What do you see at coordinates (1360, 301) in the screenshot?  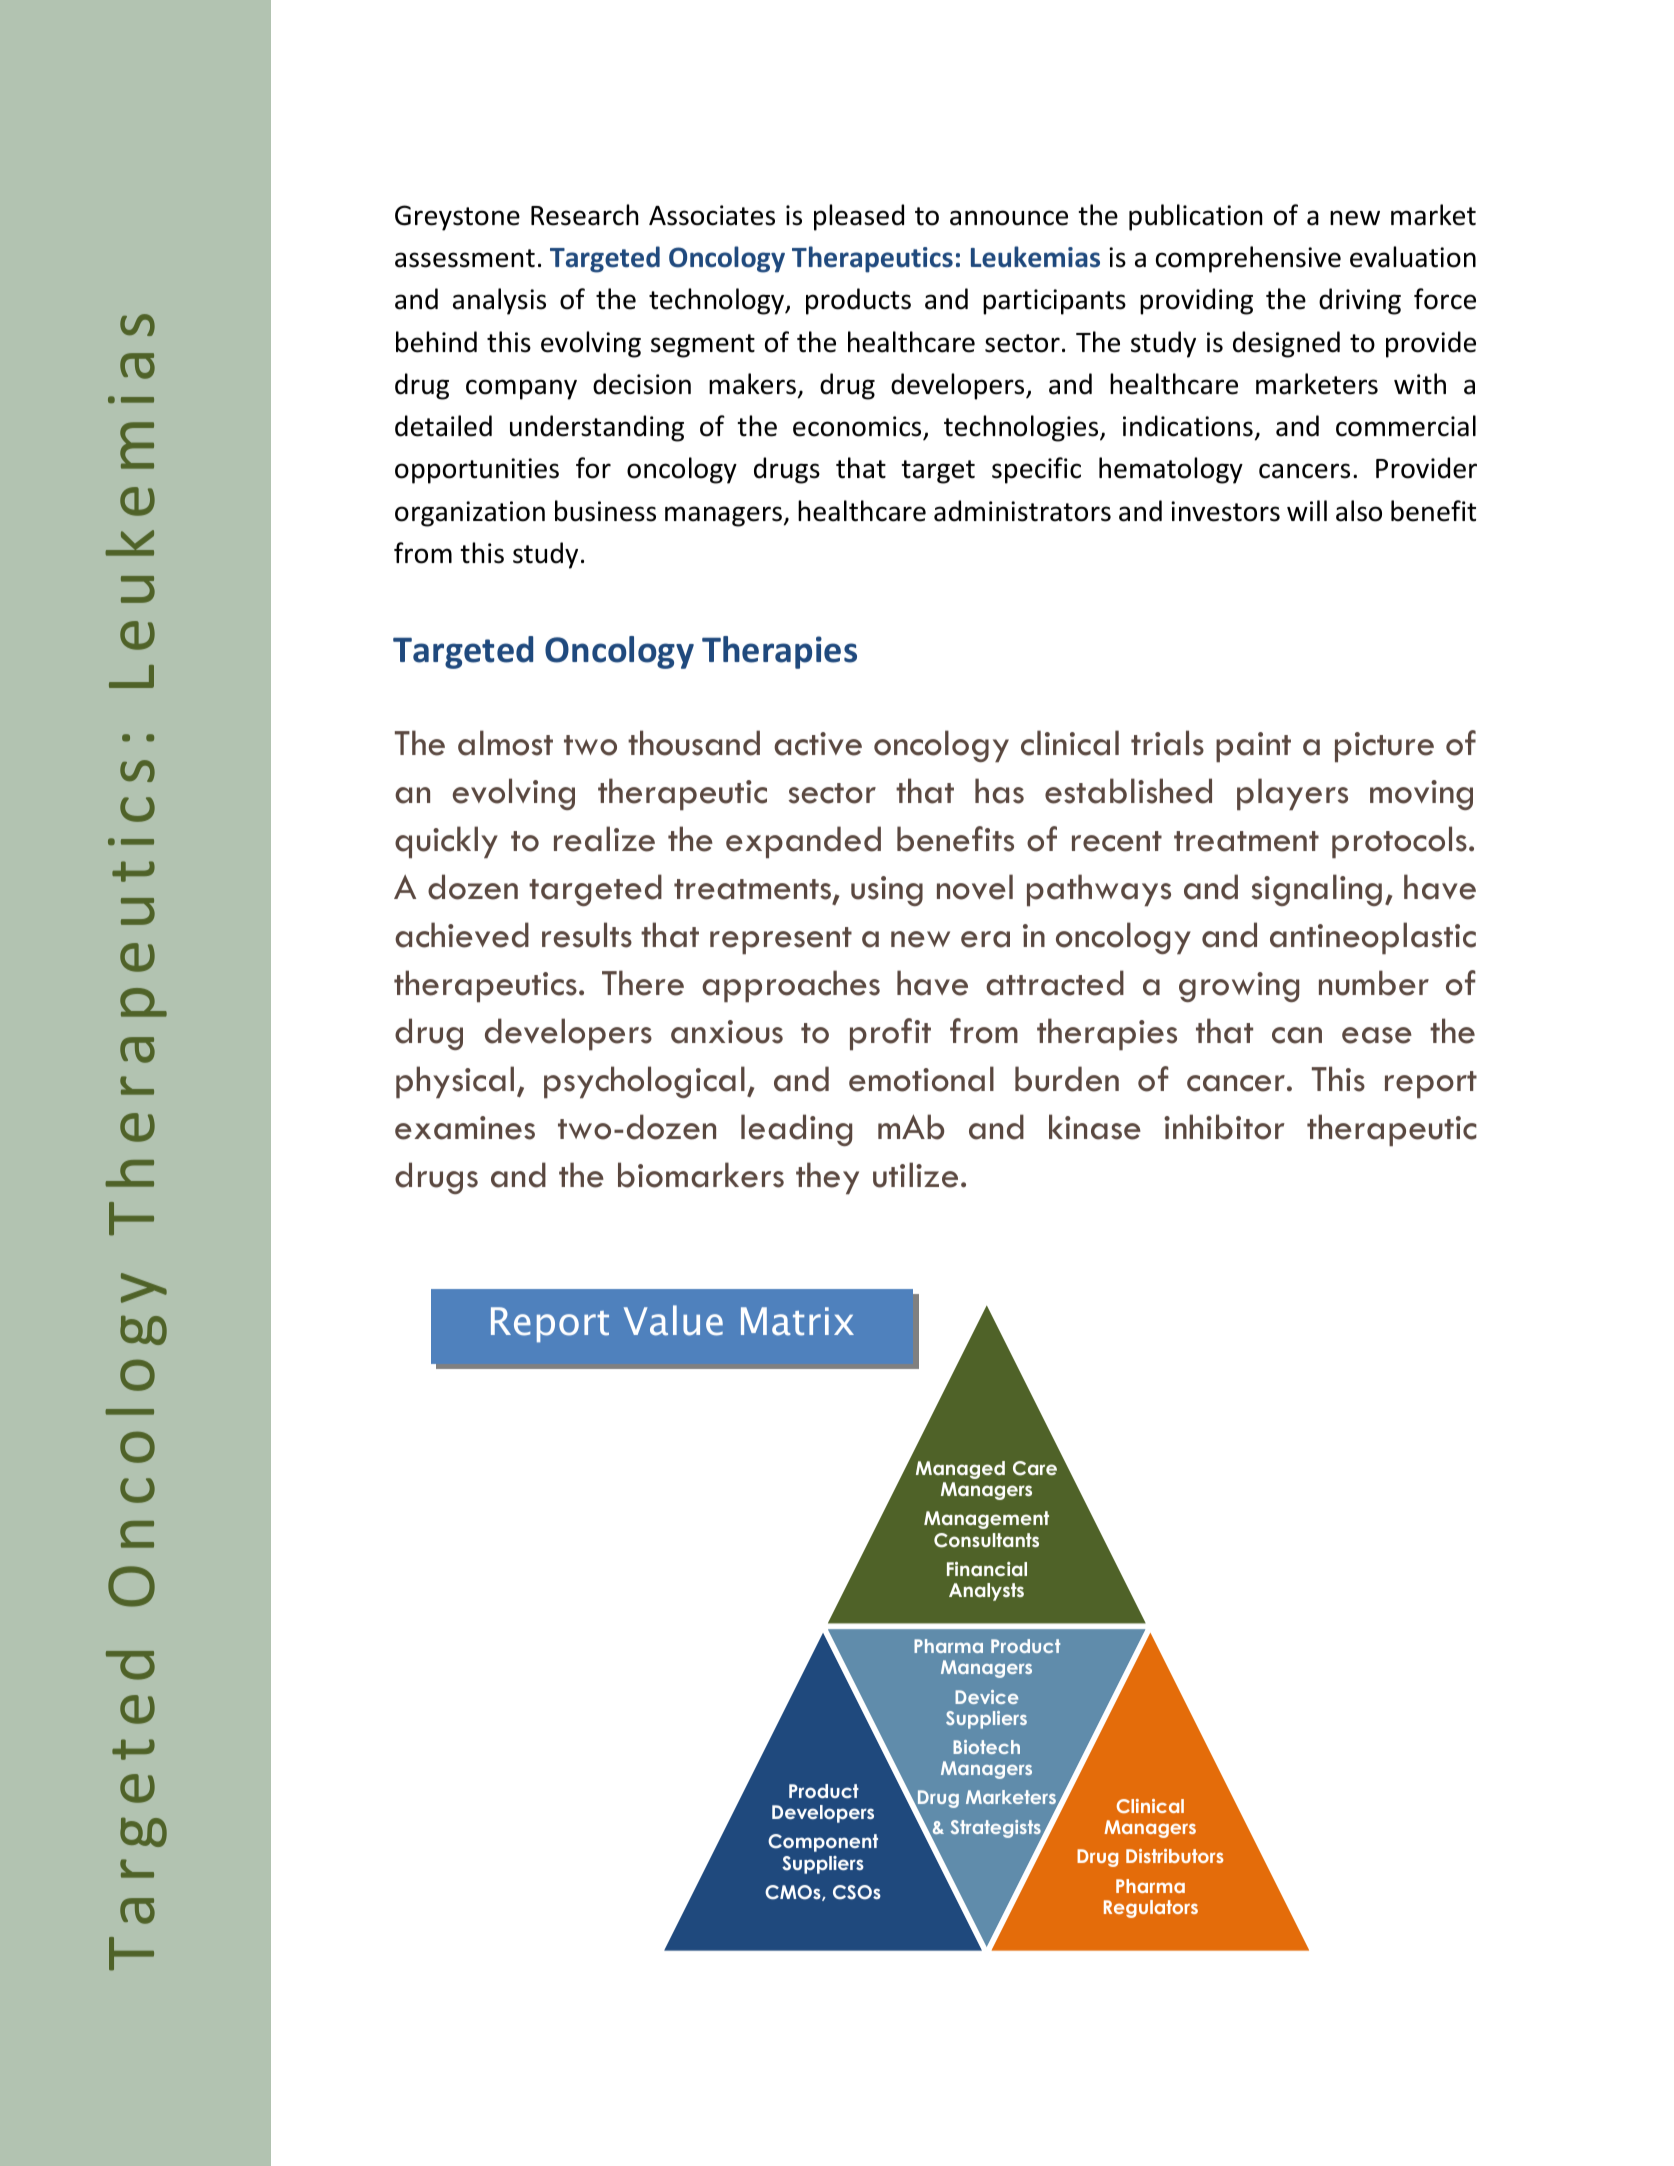 I see `driving` at bounding box center [1360, 301].
